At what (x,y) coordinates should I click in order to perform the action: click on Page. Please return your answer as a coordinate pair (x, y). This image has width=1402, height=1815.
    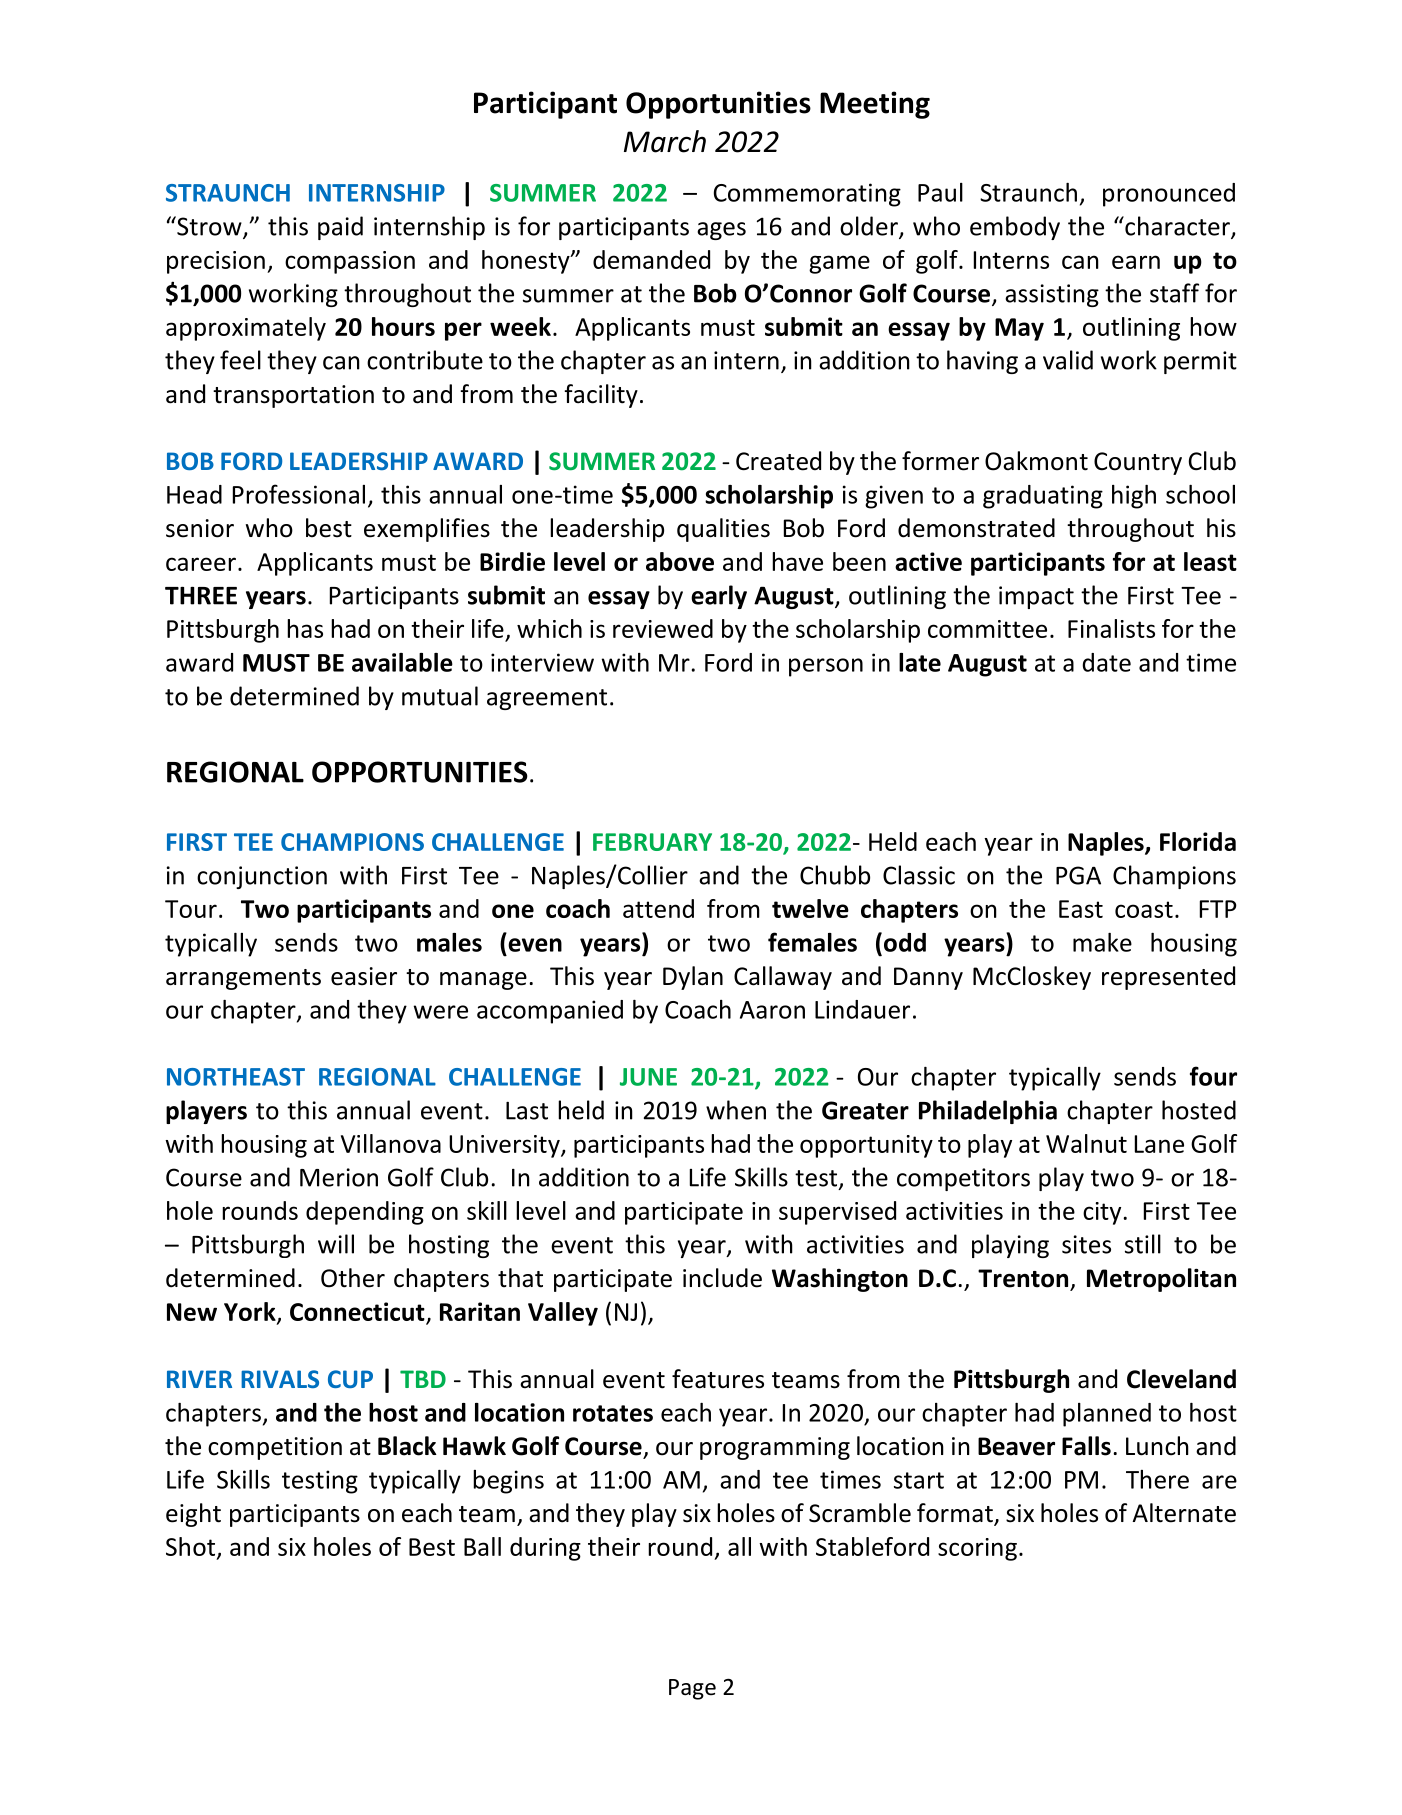
    Looking at the image, I should click on (692, 1689).
